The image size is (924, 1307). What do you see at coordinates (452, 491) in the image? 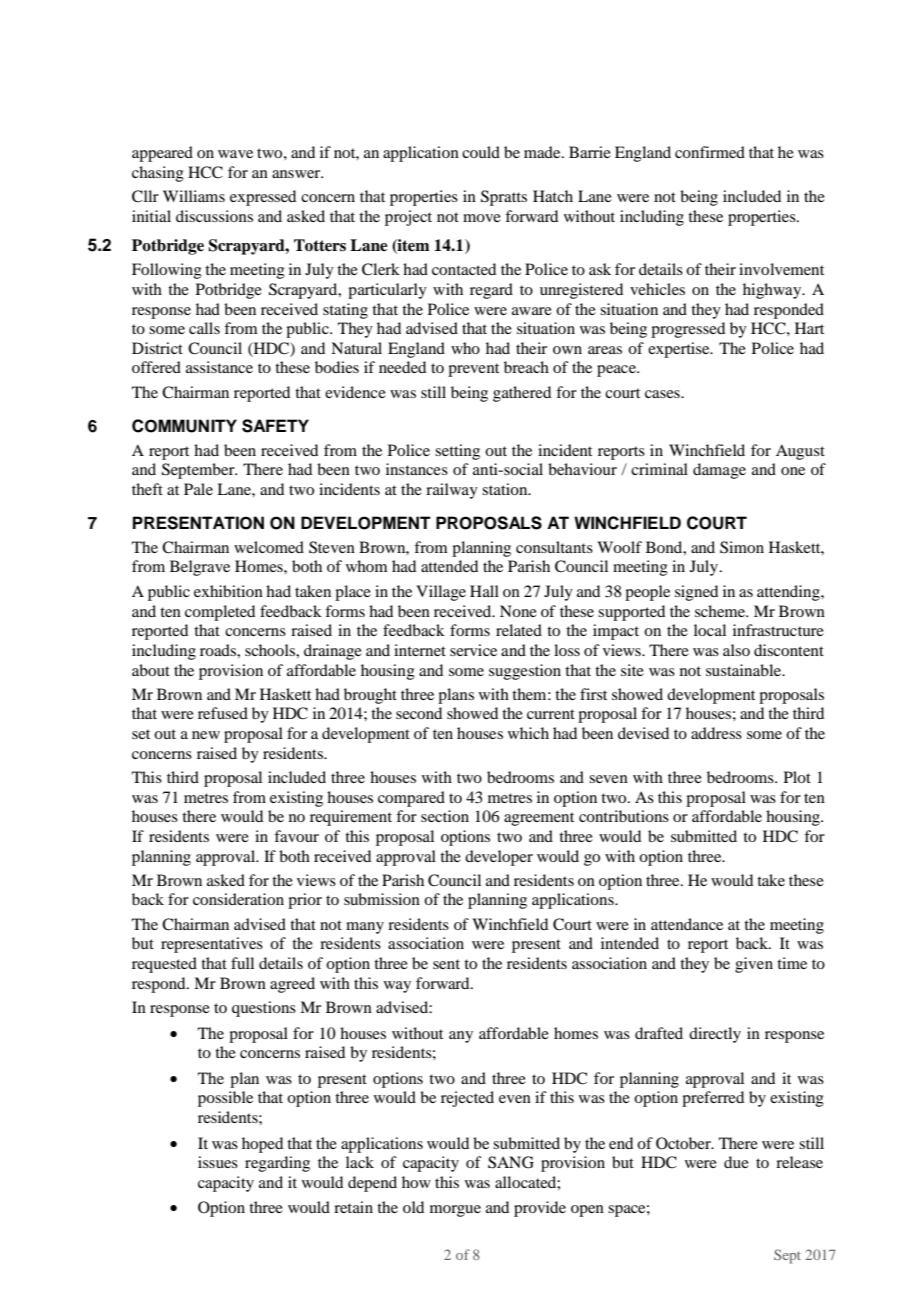
I see `railway` at bounding box center [452, 491].
